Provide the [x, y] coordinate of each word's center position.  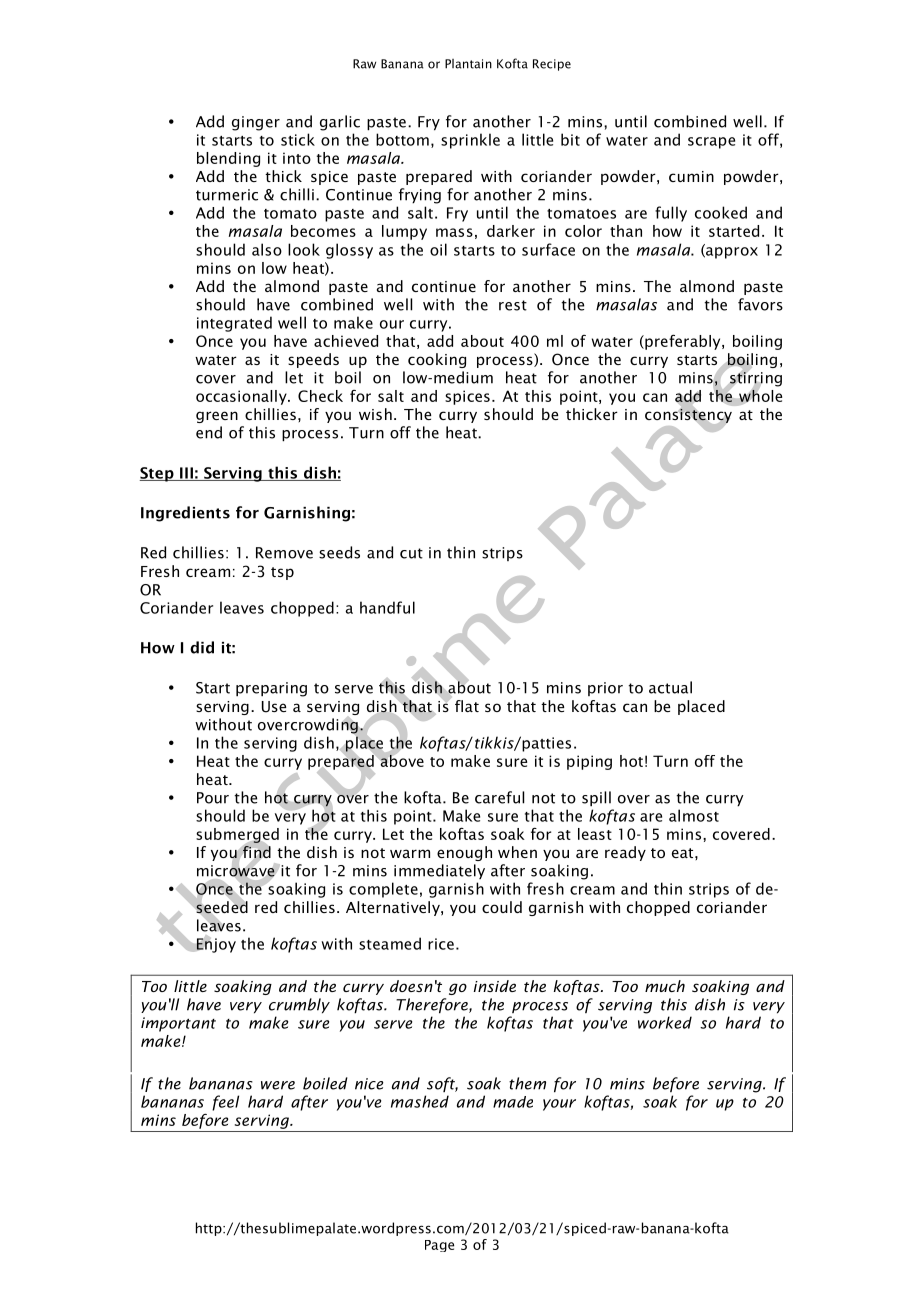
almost [694, 815]
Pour [213, 798]
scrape [711, 143]
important [178, 1024]
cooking [437, 360]
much [665, 986]
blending [228, 159]
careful [499, 797]
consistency [688, 415]
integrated [234, 324]
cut [411, 553]
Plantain [468, 64]
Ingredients [185, 514]
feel [225, 1103]
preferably [683, 342]
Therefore [433, 1006]
